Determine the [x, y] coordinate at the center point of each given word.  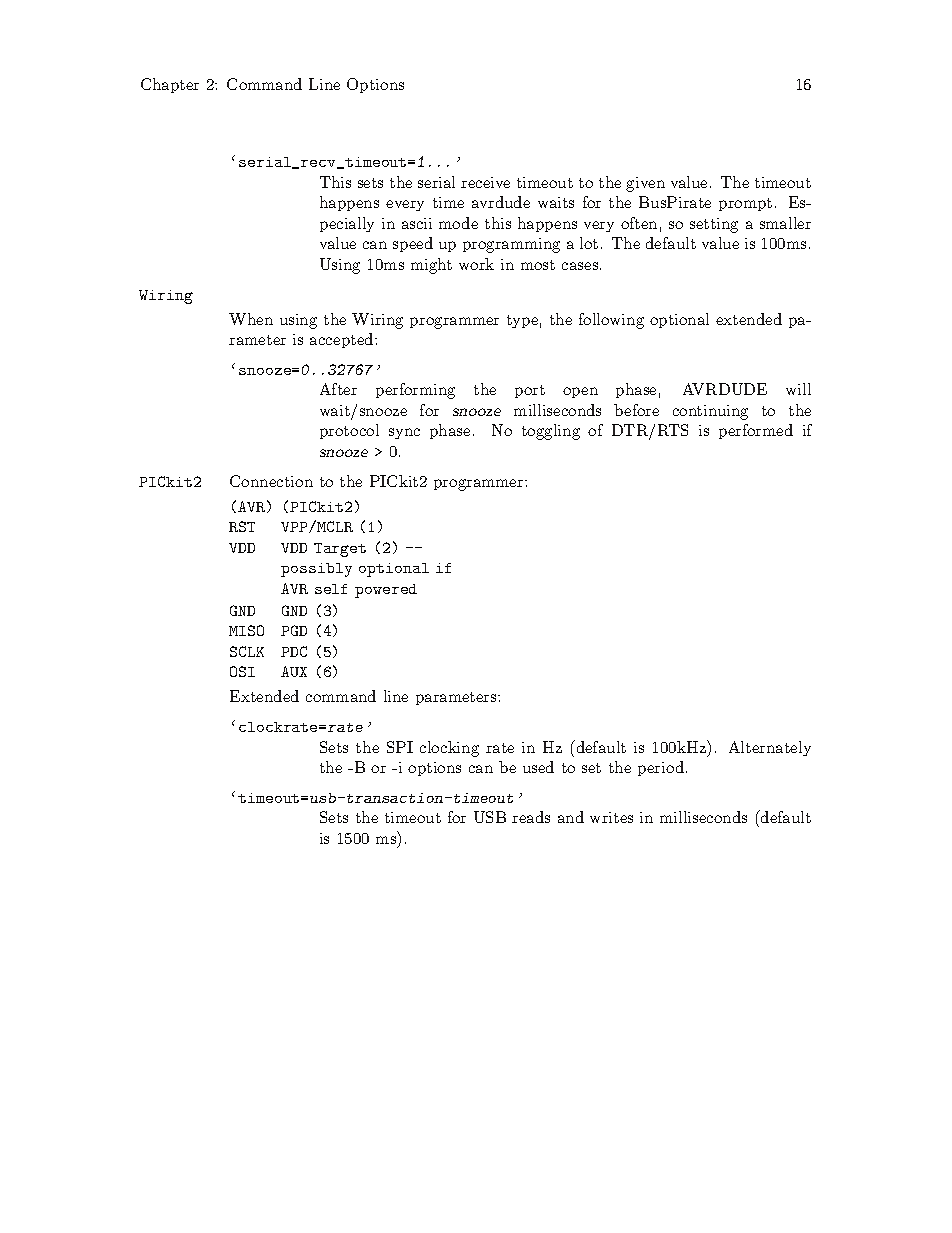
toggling [551, 432]
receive [485, 182]
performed [756, 431]
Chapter [170, 85]
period [661, 768]
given [645, 184]
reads [531, 817]
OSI [242, 671]
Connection [271, 481]
